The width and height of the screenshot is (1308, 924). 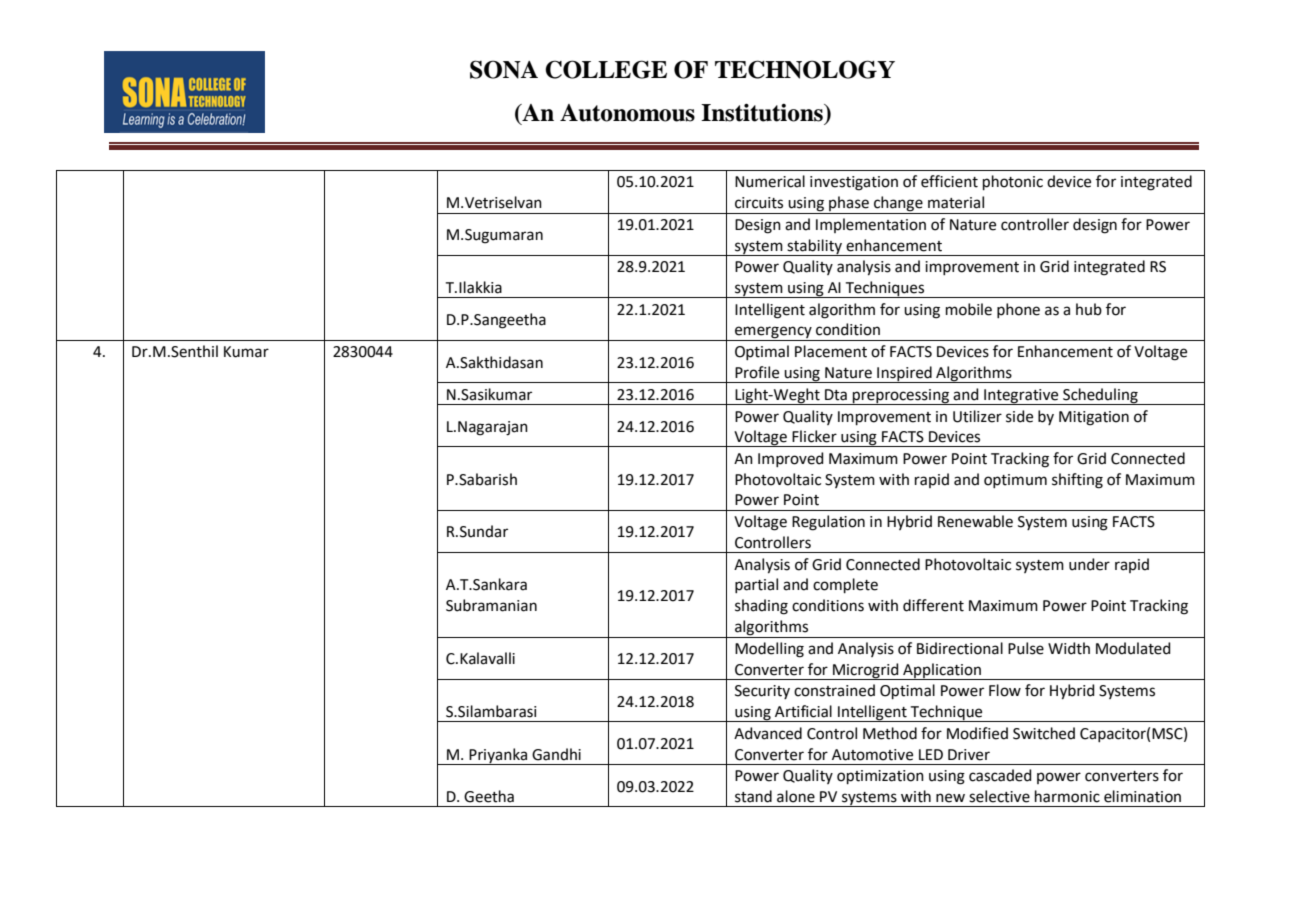 I want to click on Subramanian, so click(x=491, y=605).
